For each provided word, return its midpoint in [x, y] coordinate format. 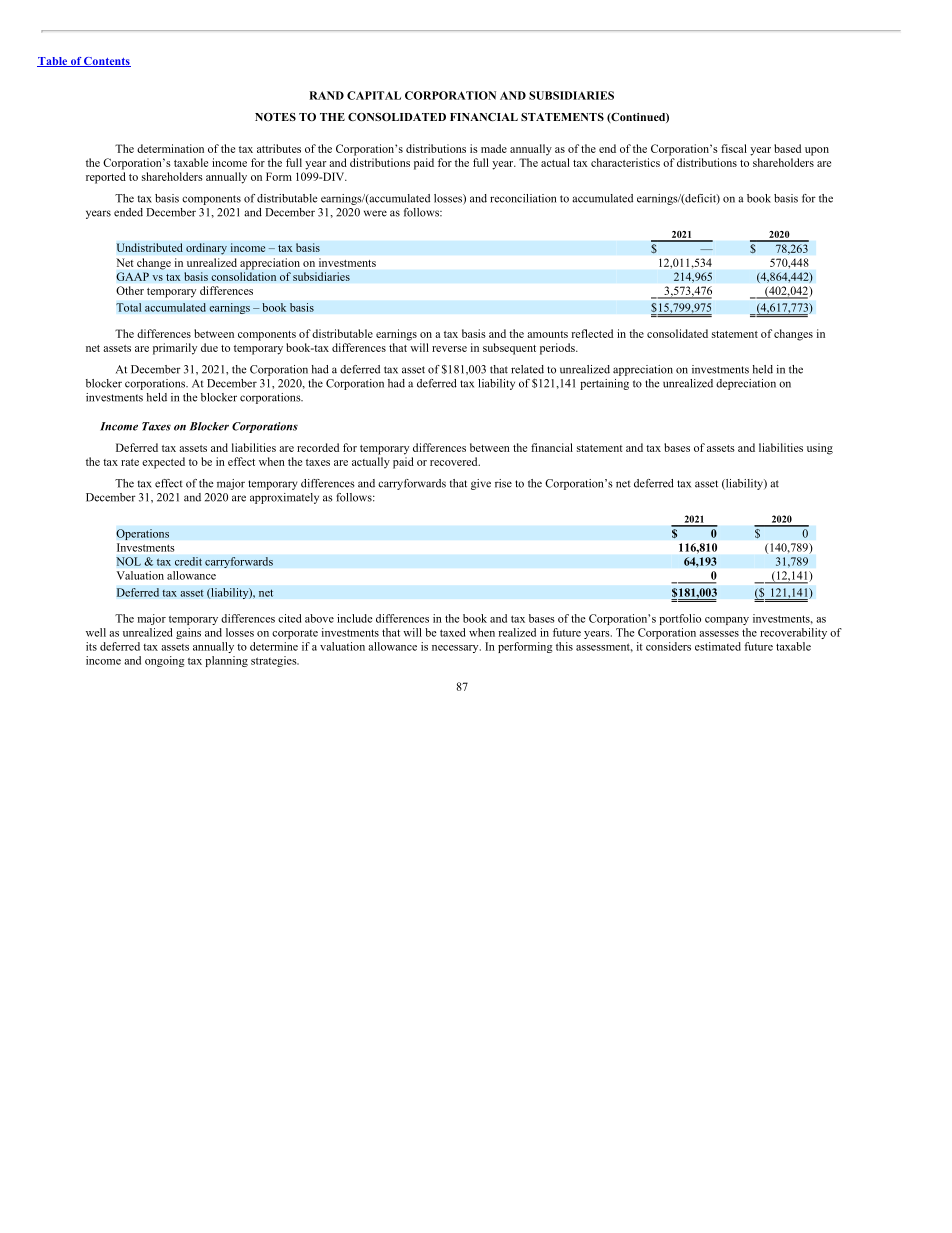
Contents [106, 62]
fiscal [734, 148]
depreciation [746, 384]
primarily [175, 349]
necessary [456, 649]
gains [188, 633]
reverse [449, 349]
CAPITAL [374, 95]
